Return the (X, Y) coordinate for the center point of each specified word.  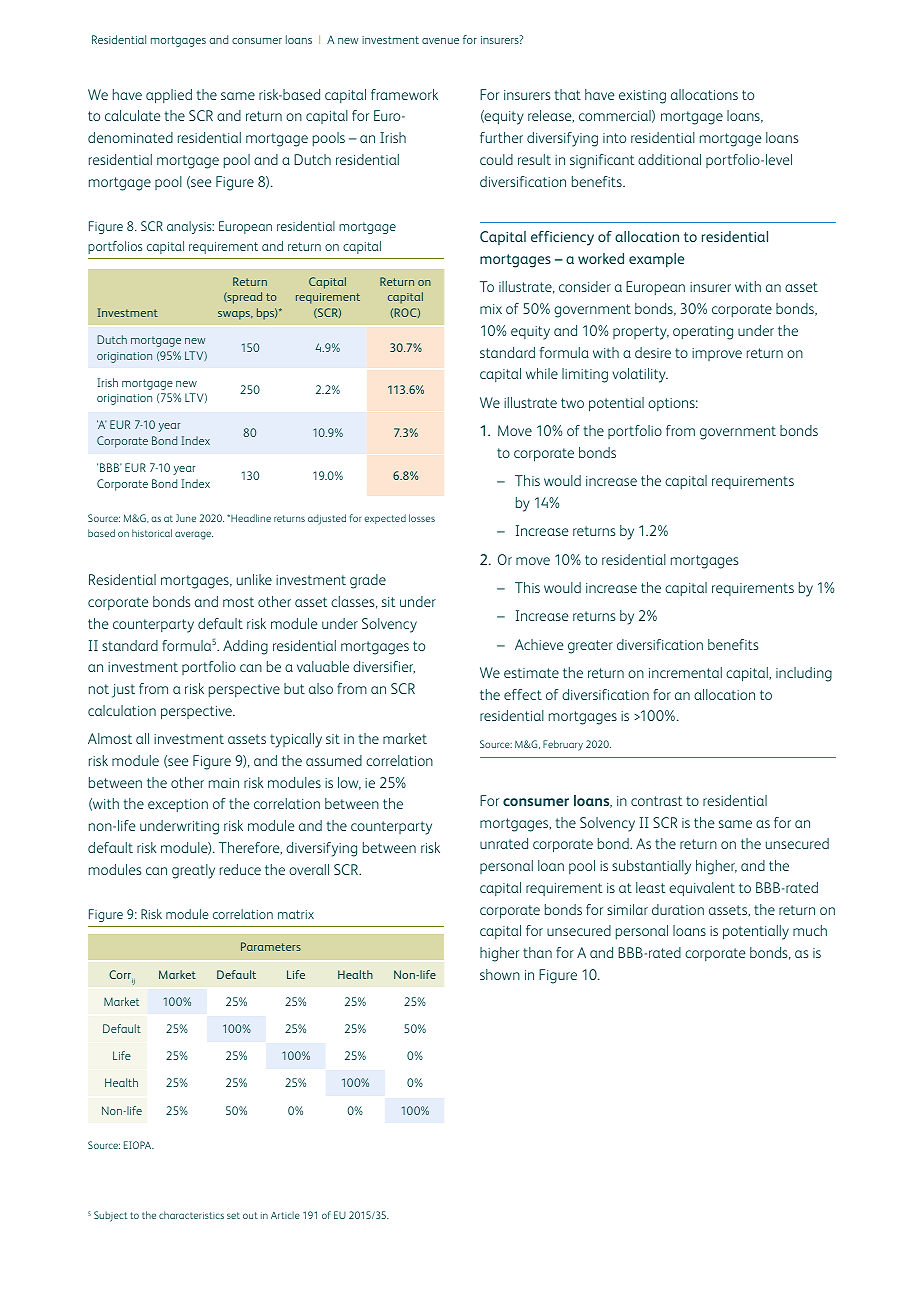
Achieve (539, 644)
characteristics (191, 1215)
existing (642, 97)
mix (491, 309)
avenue (440, 41)
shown (500, 974)
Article (285, 1215)
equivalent (702, 889)
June (186, 518)
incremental (685, 672)
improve (717, 354)
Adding (245, 647)
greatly (193, 871)
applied (169, 96)
